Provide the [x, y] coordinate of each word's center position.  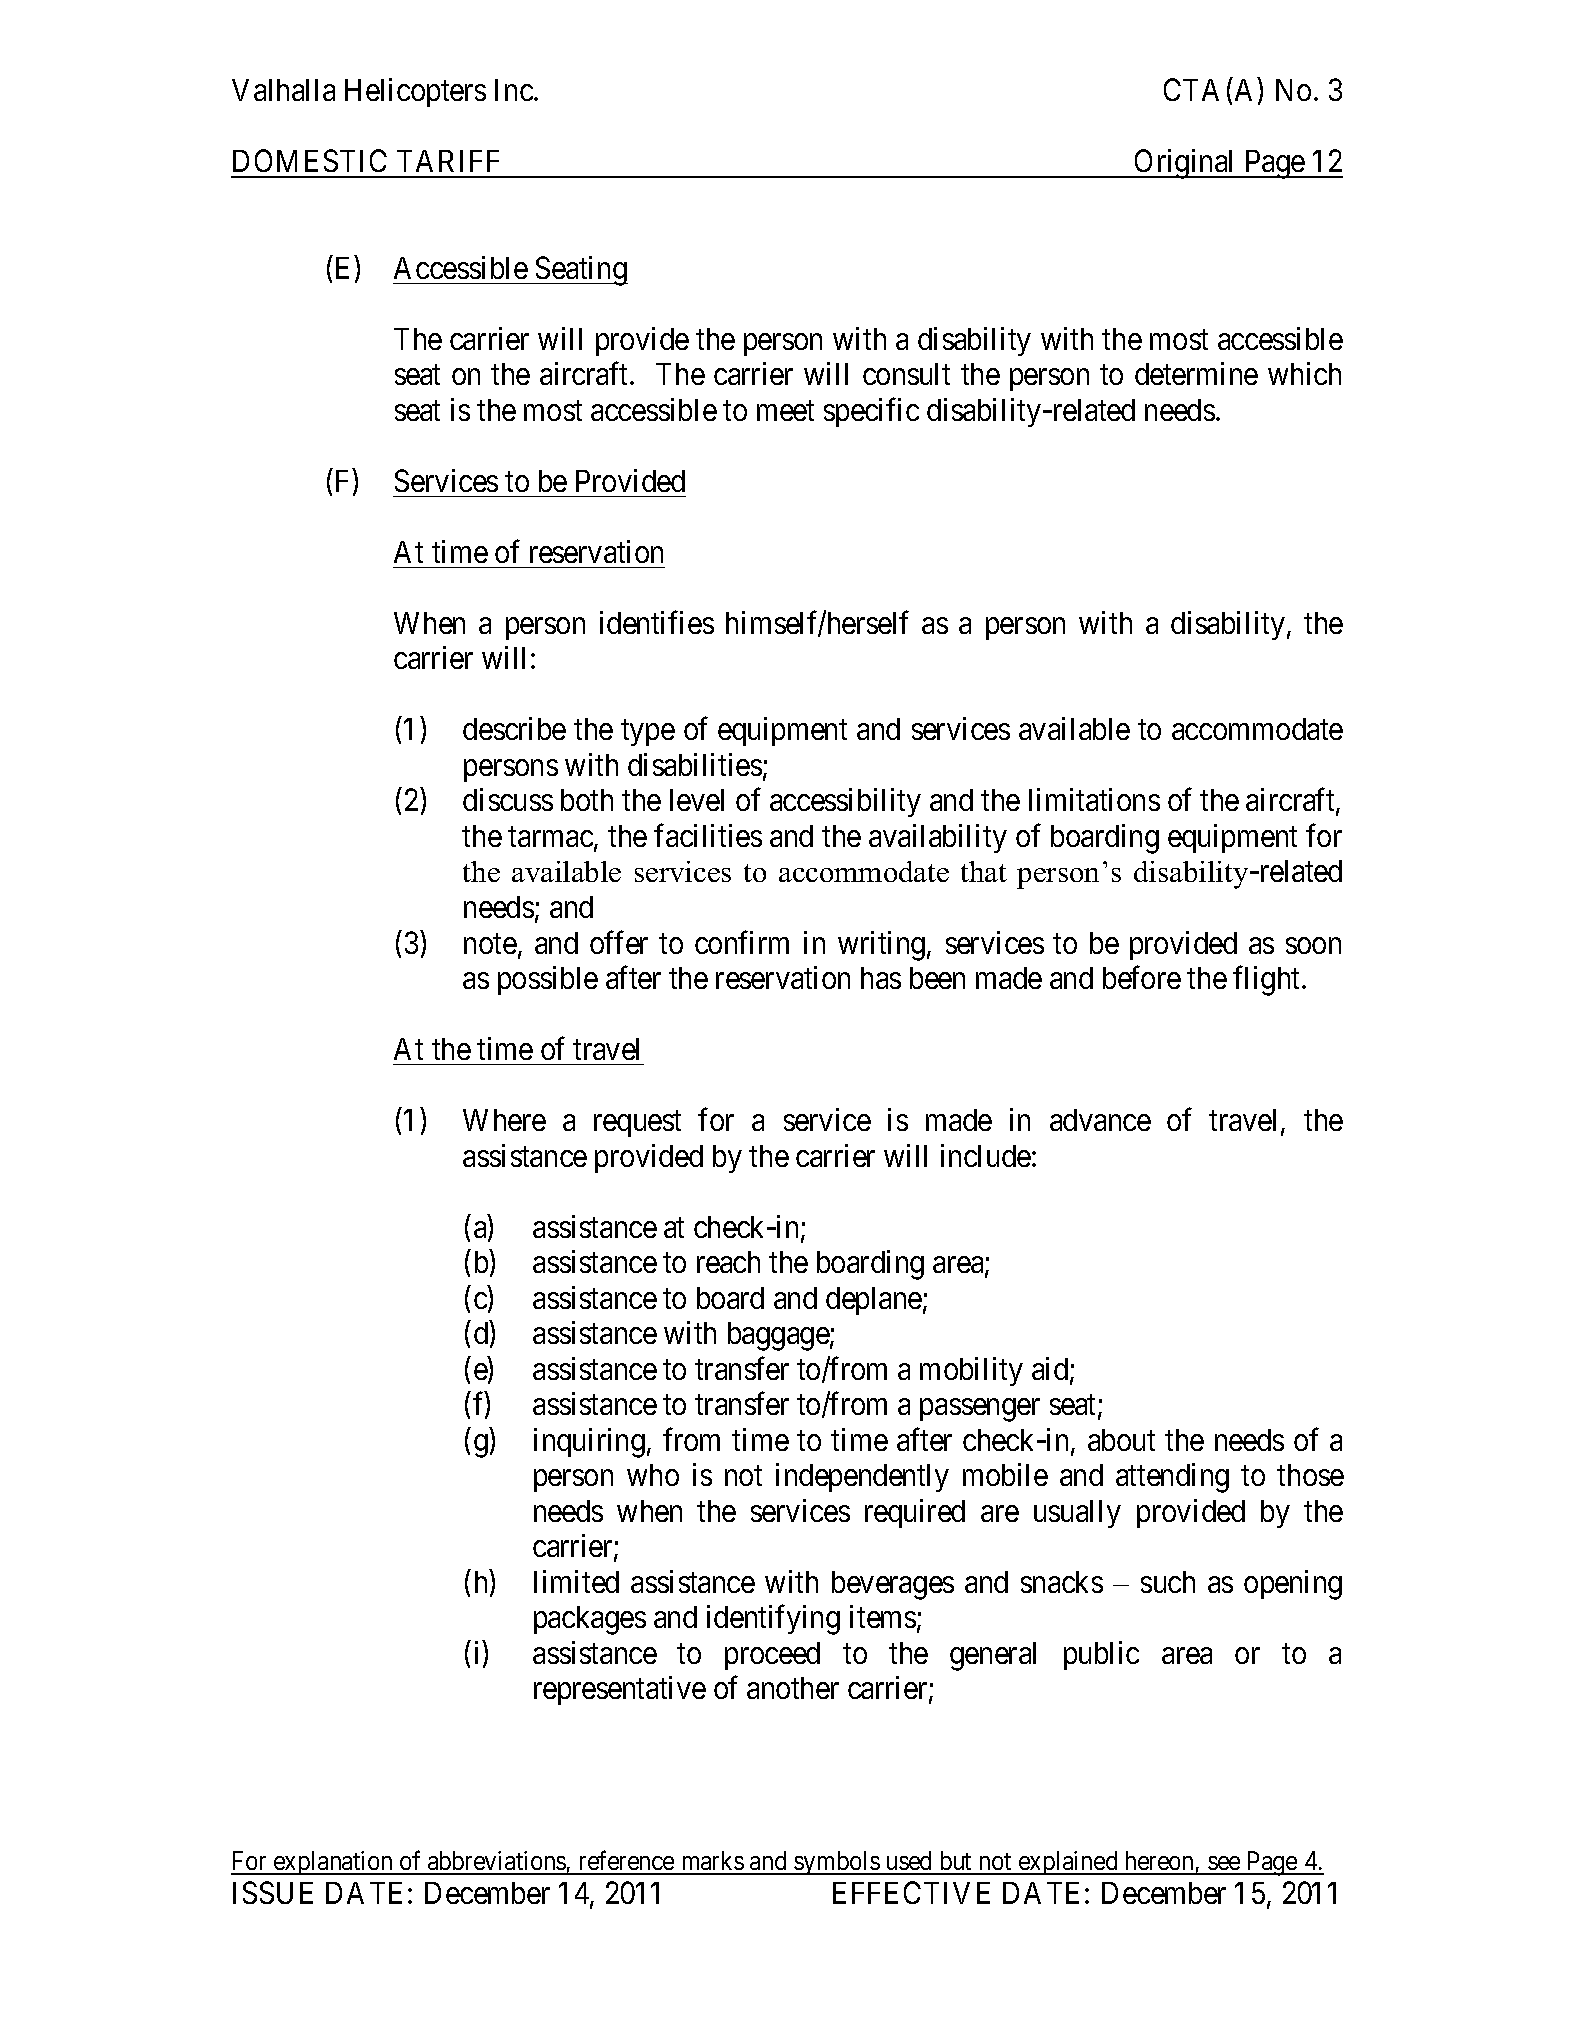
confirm [742, 942]
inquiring [589, 1443]
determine [1196, 373]
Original [1185, 164]
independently [862, 1477]
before [1142, 977]
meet [785, 411]
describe [514, 728]
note [490, 944]
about [1121, 1440]
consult [906, 374]
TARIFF [448, 161]
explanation [333, 1863]
